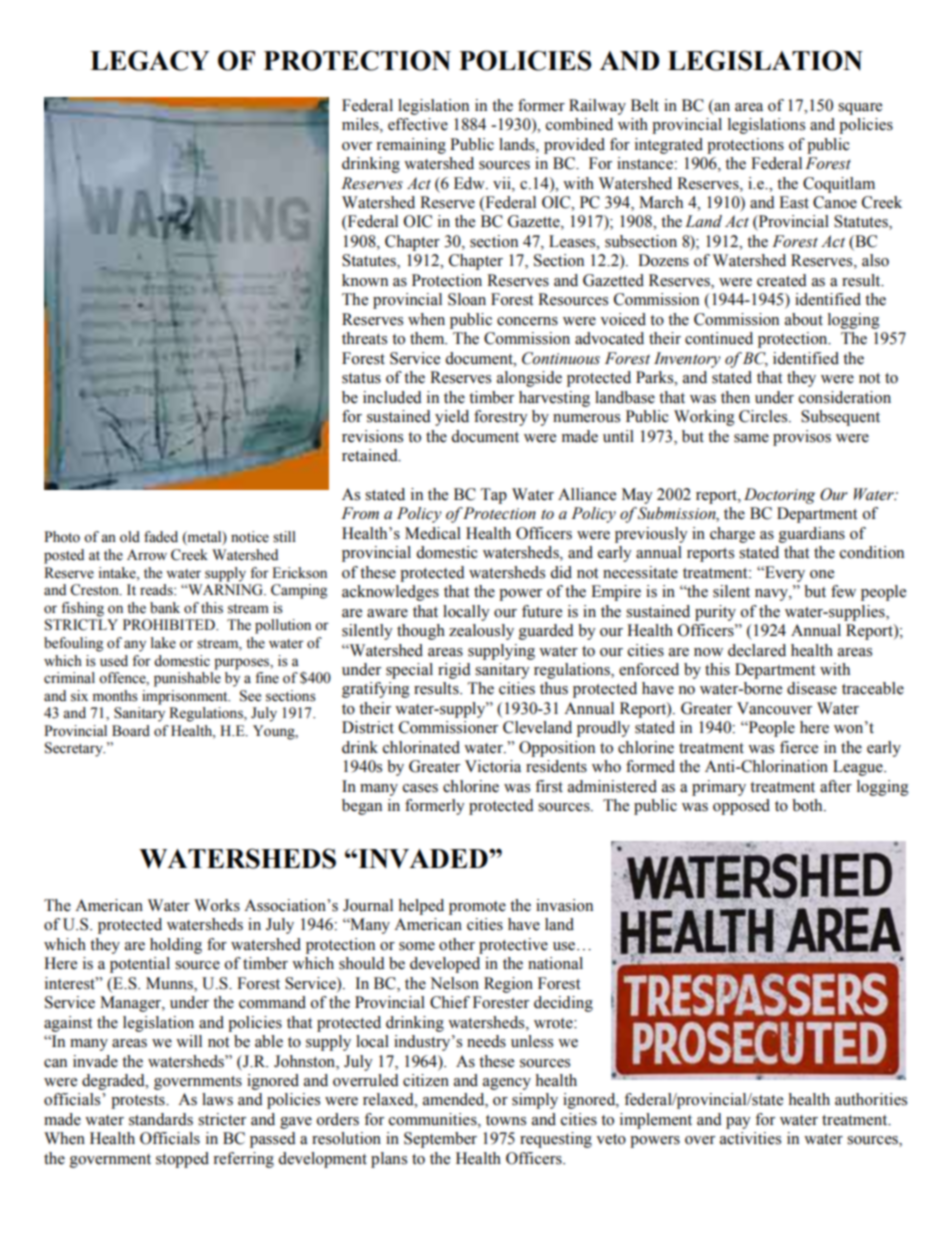  Describe the element at coordinates (741, 807) in the document. I see `opposed` at that location.
